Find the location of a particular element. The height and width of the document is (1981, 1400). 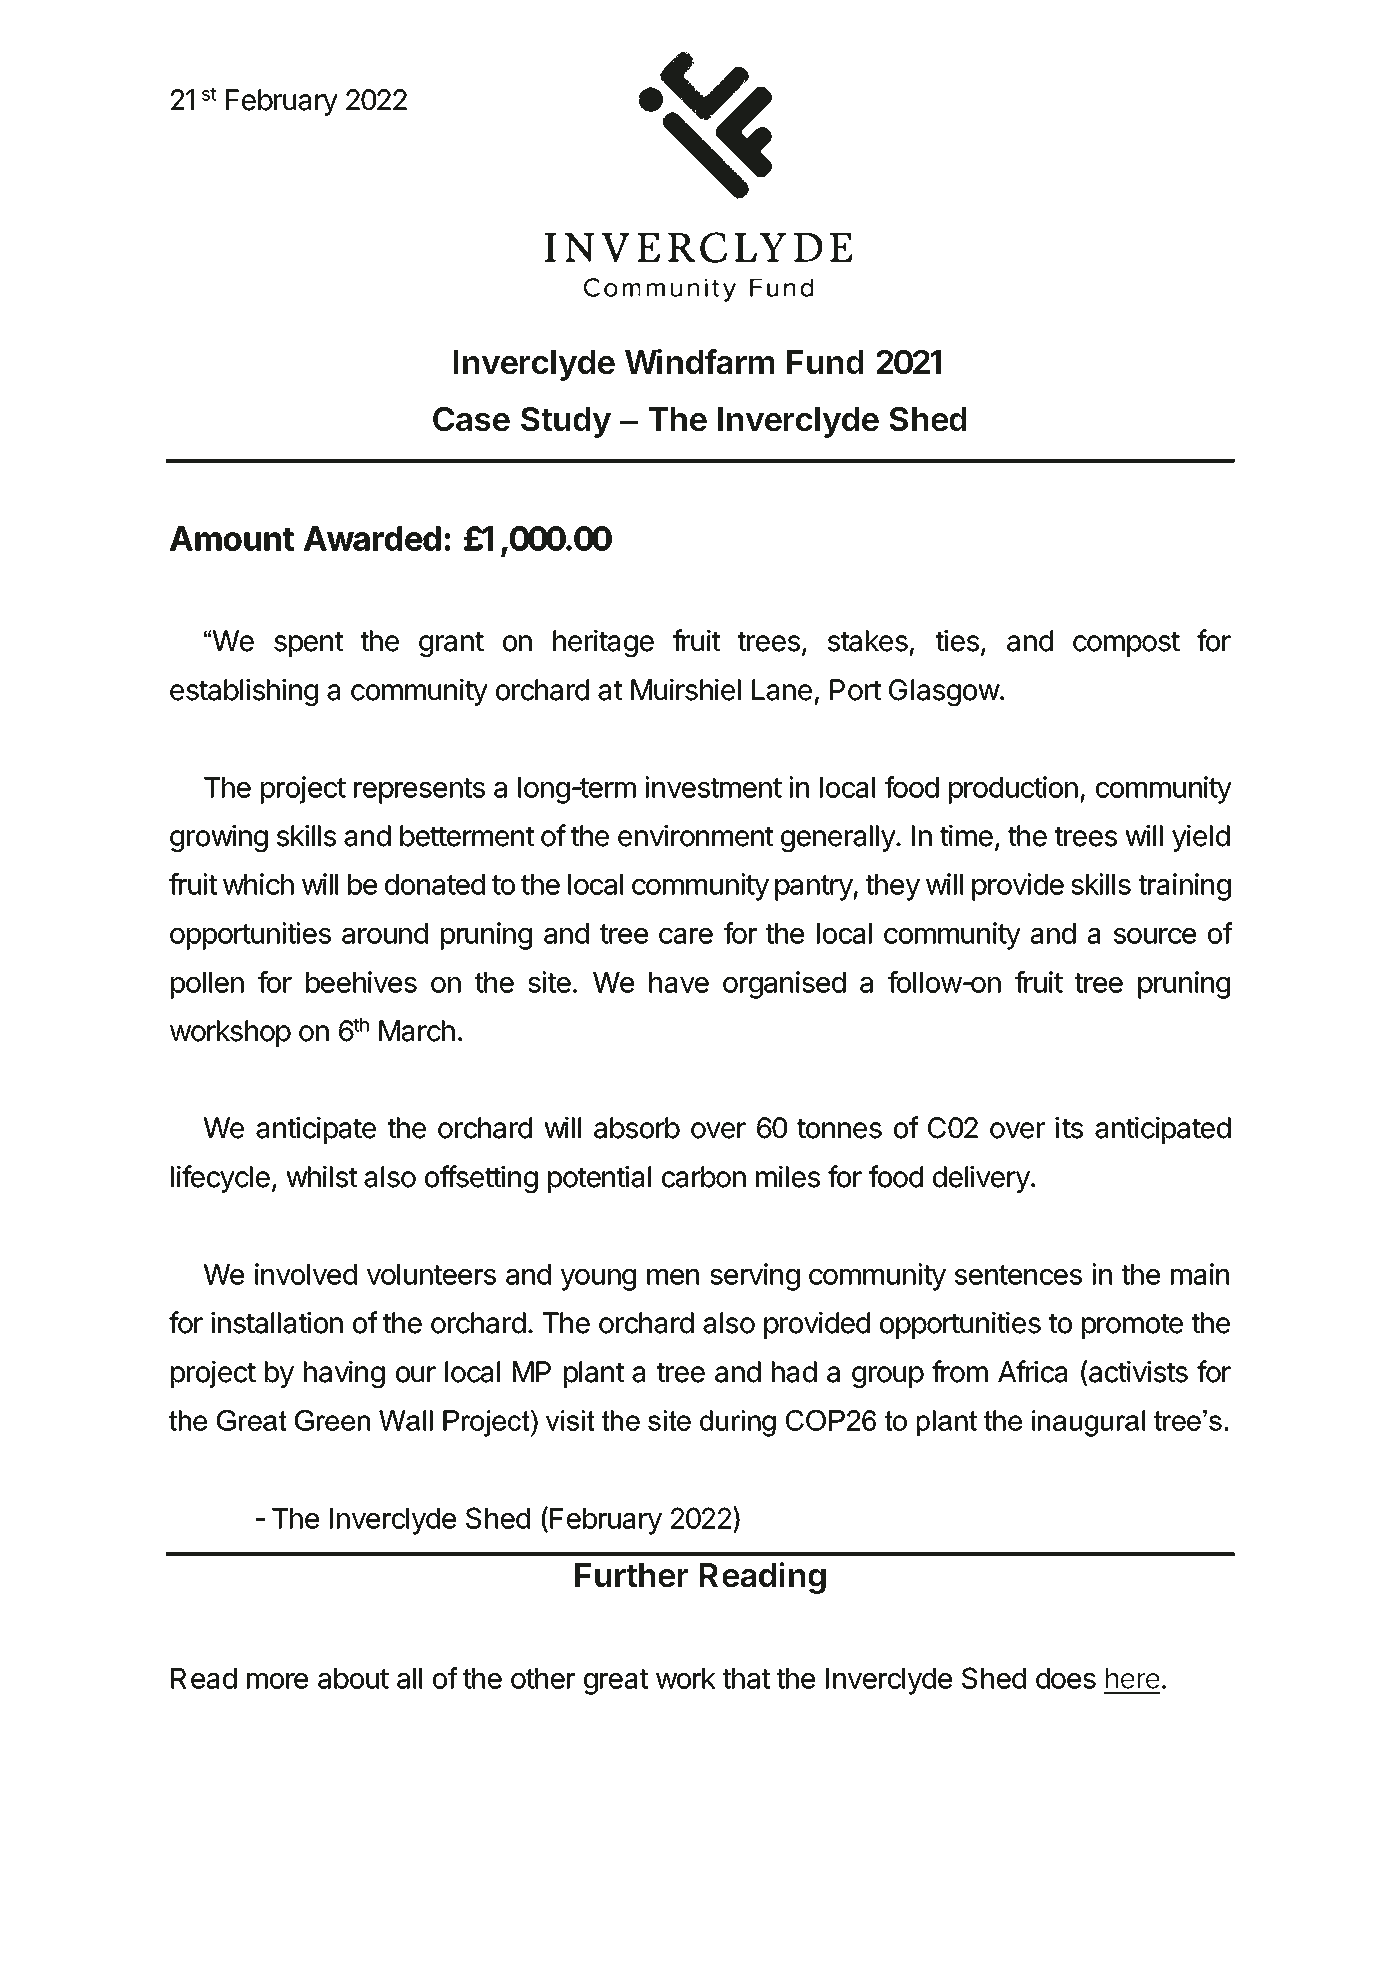

sentences is located at coordinates (1018, 1275).
